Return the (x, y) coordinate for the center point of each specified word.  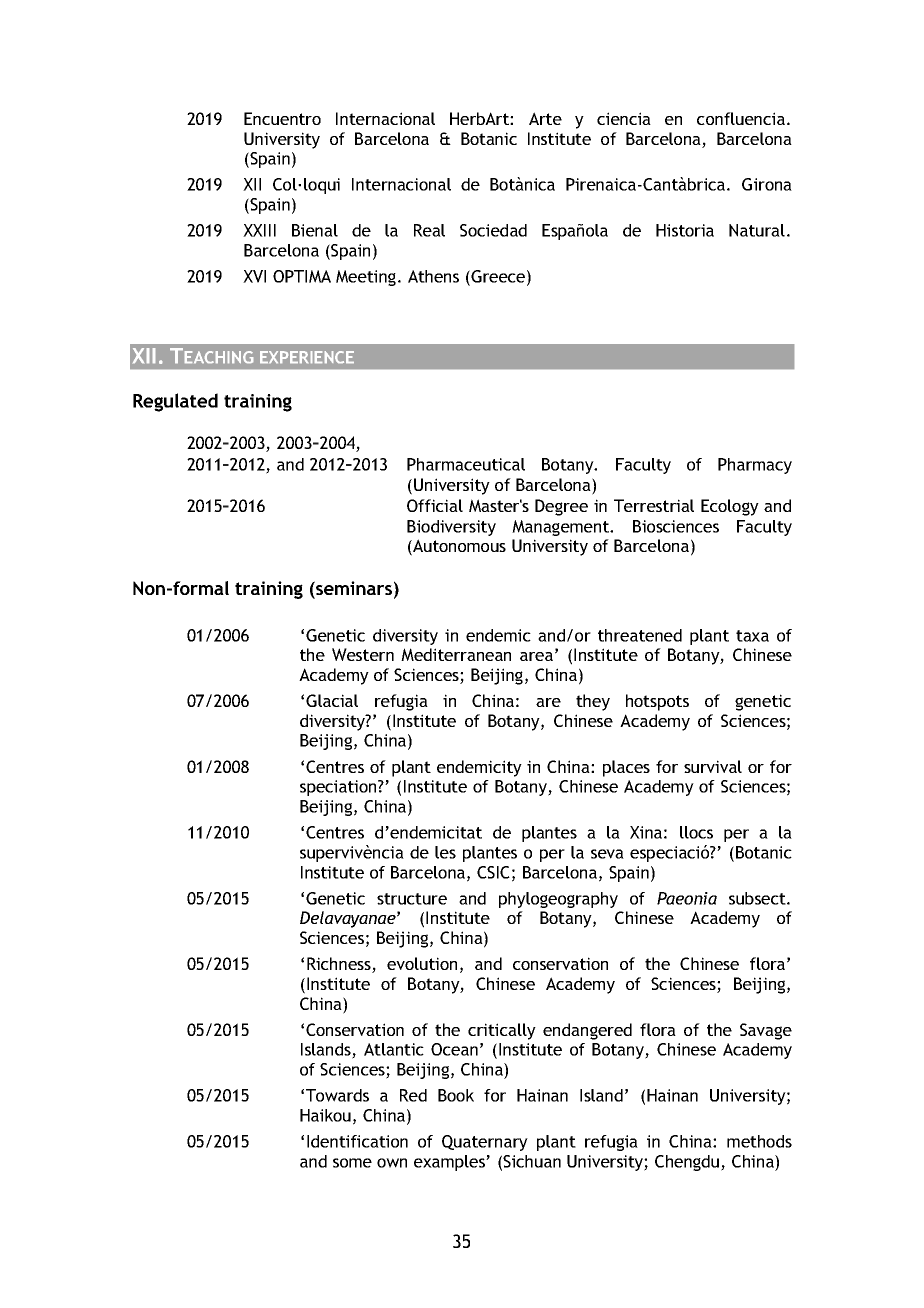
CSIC (493, 872)
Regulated (175, 402)
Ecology (730, 507)
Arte (545, 118)
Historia (685, 230)
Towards (337, 1095)
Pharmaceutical (466, 464)
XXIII (259, 230)
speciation (339, 788)
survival (713, 766)
